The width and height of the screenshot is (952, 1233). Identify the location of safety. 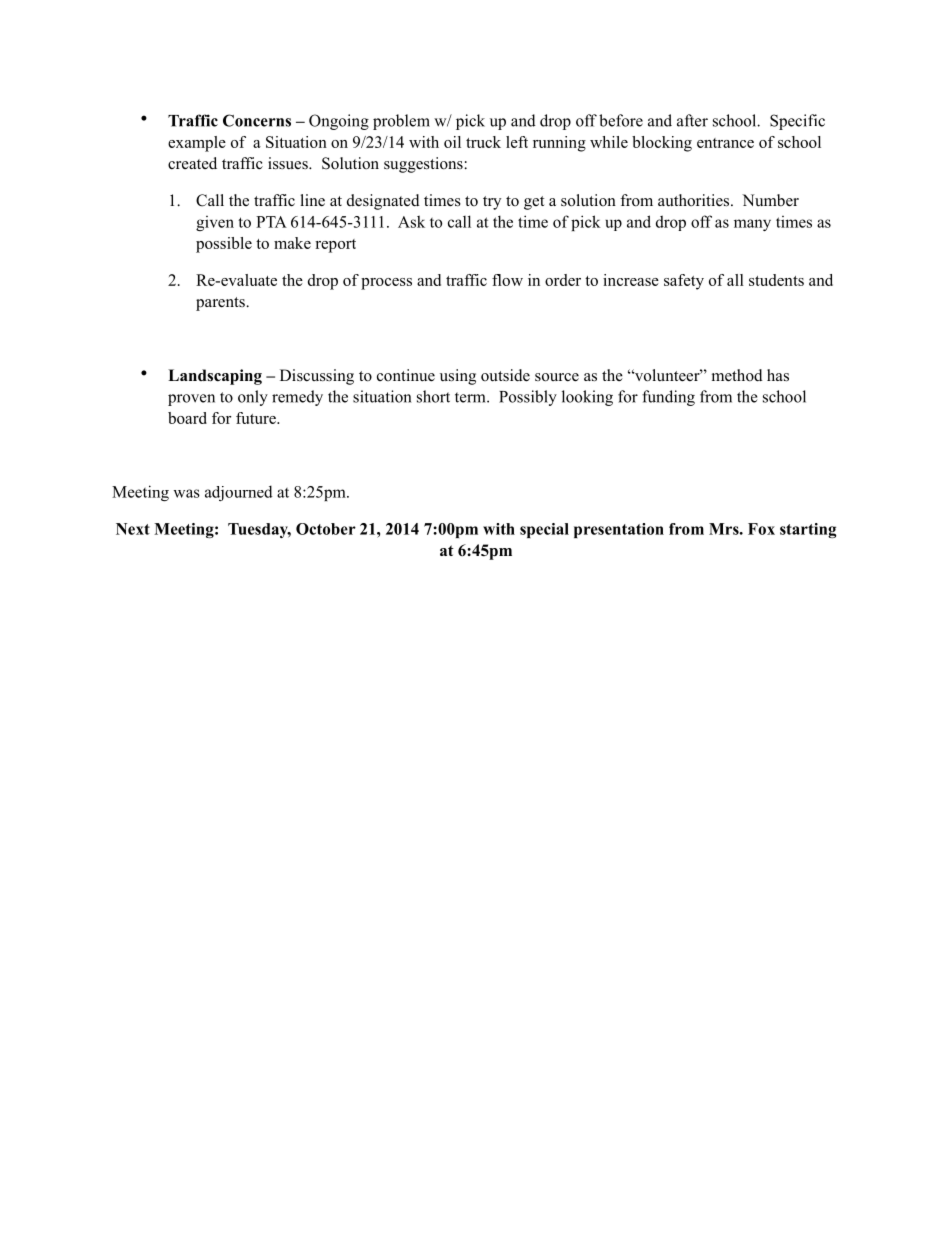
(684, 282).
